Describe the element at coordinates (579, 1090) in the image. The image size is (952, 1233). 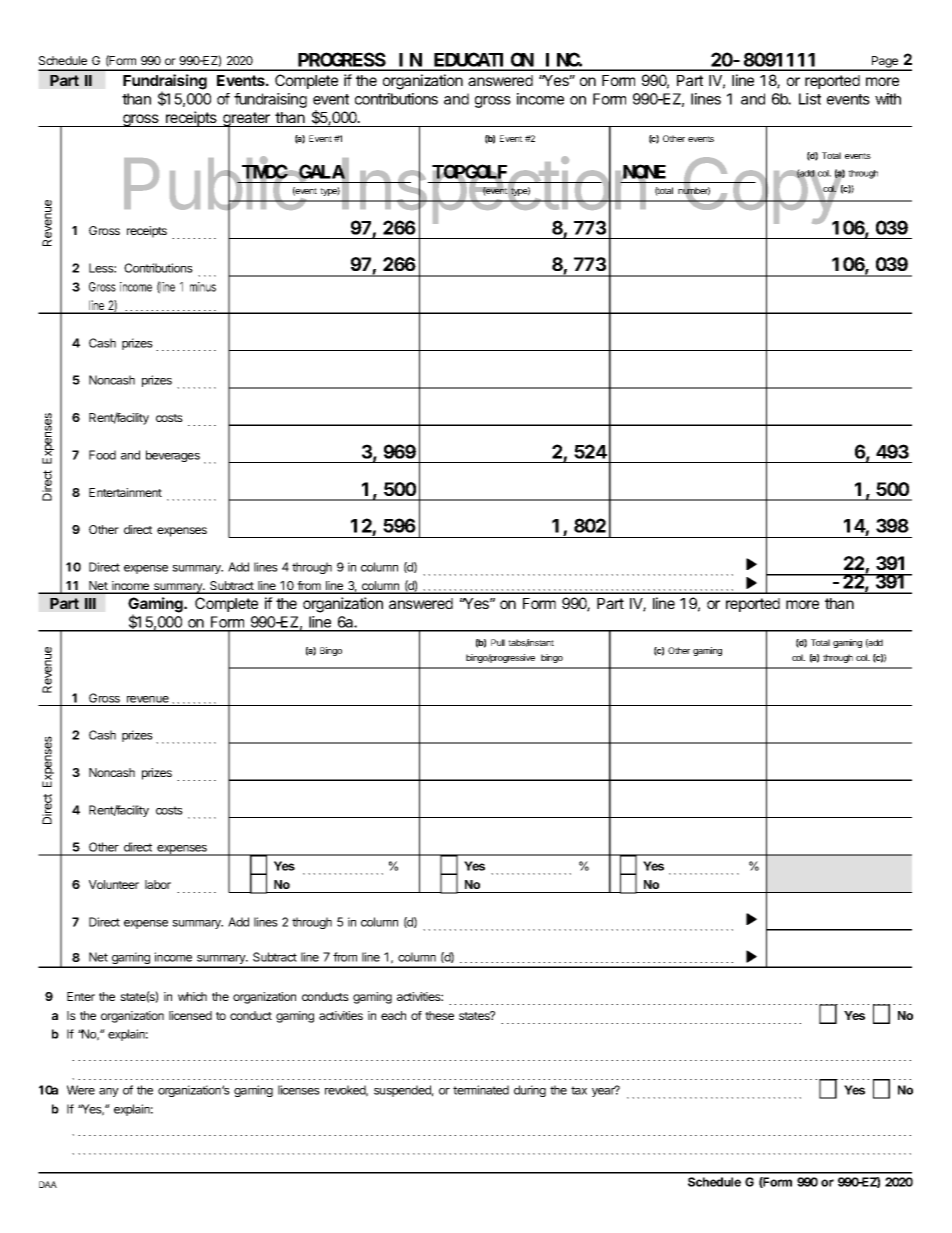
I see `tax` at that location.
